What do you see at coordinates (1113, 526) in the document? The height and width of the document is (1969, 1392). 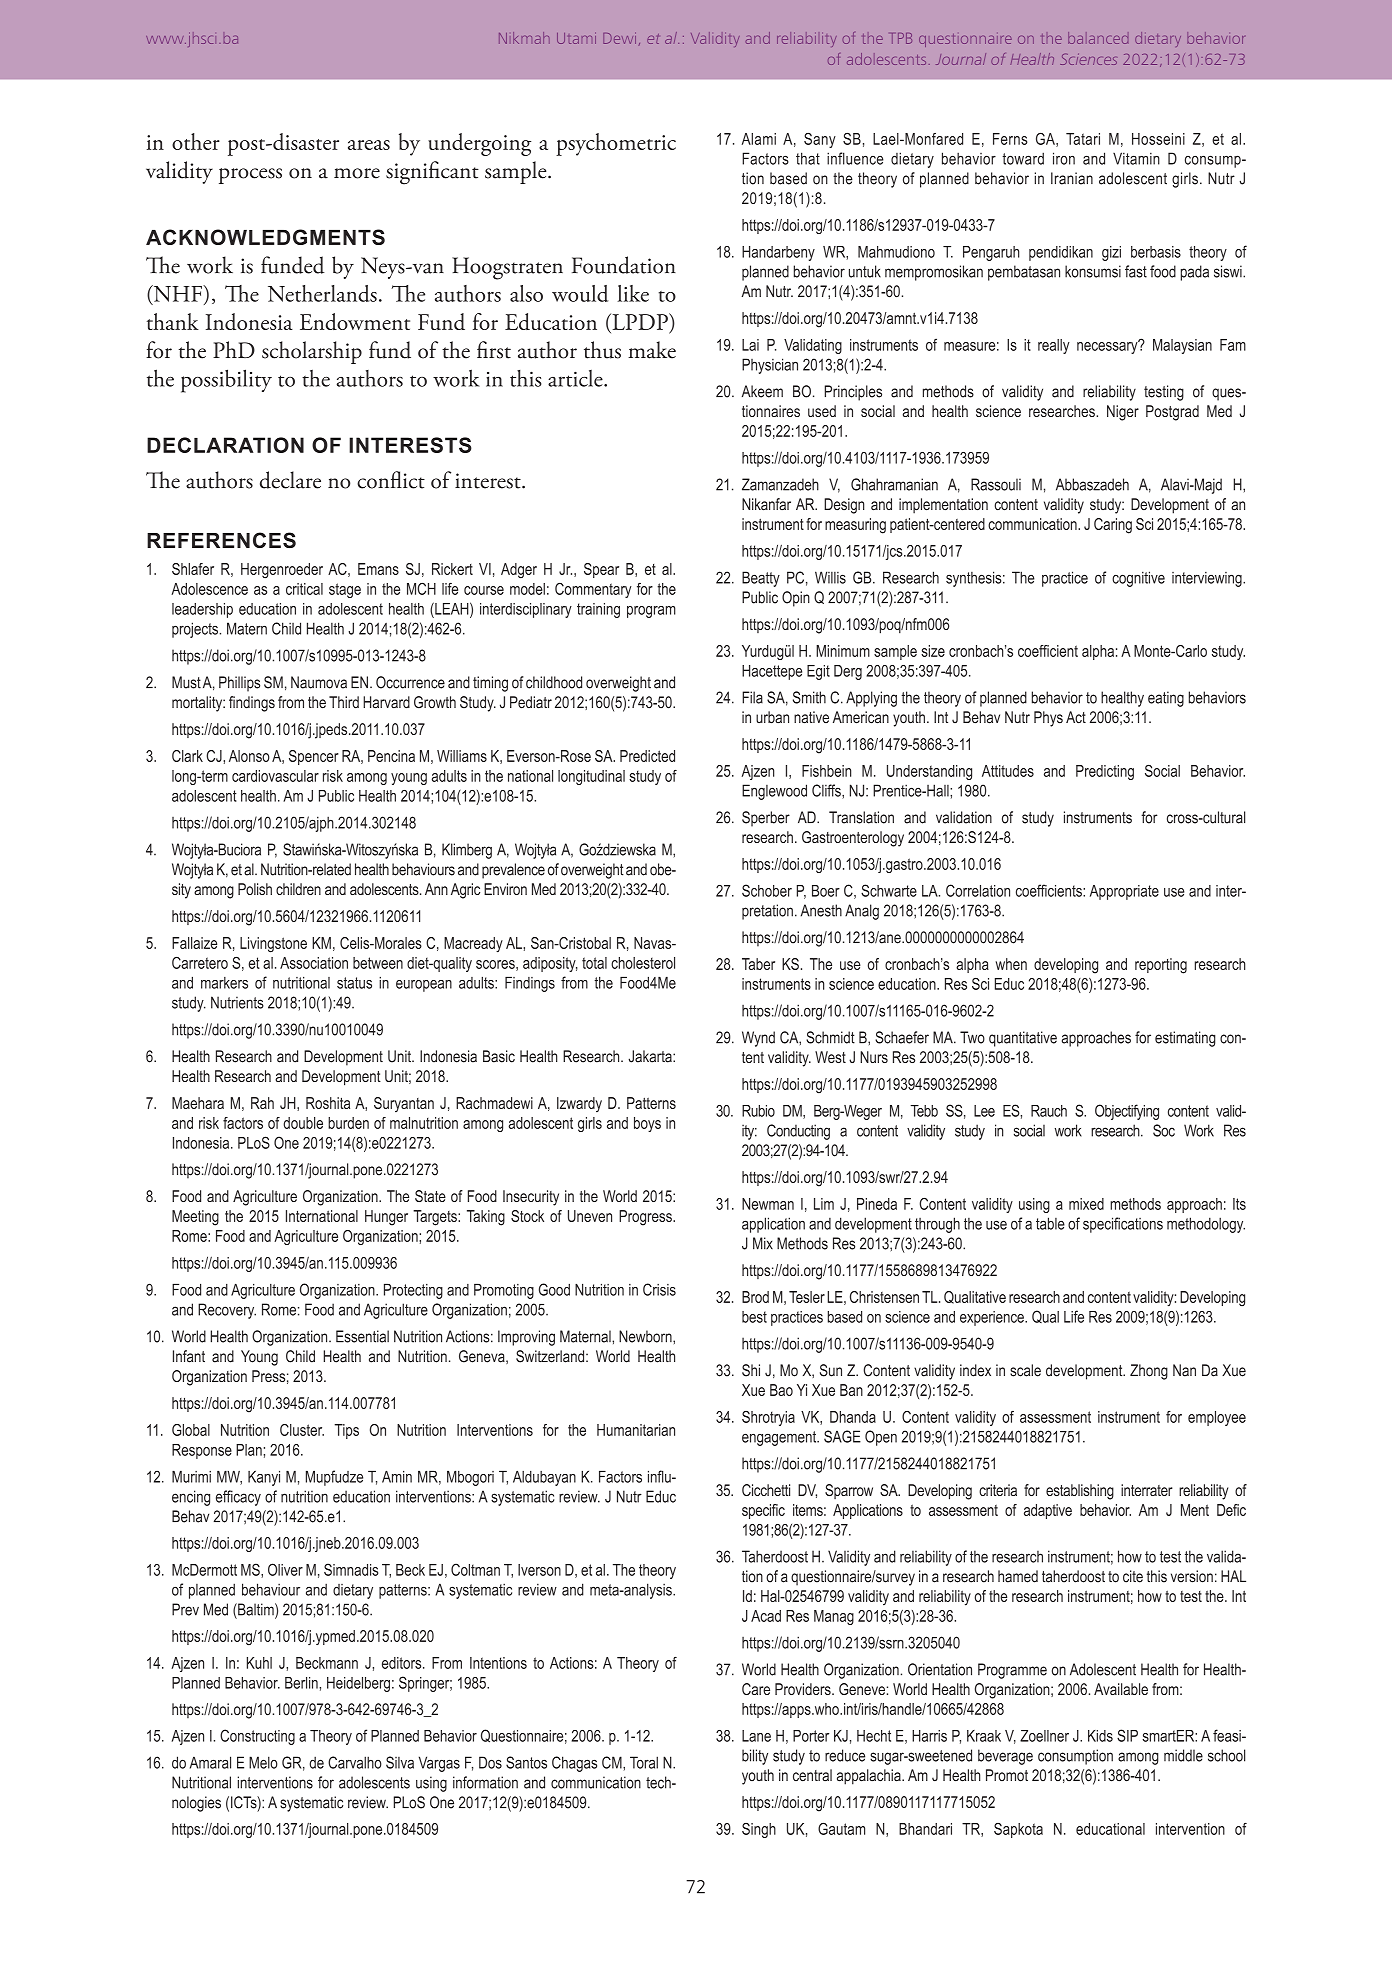 I see `Caring` at bounding box center [1113, 526].
